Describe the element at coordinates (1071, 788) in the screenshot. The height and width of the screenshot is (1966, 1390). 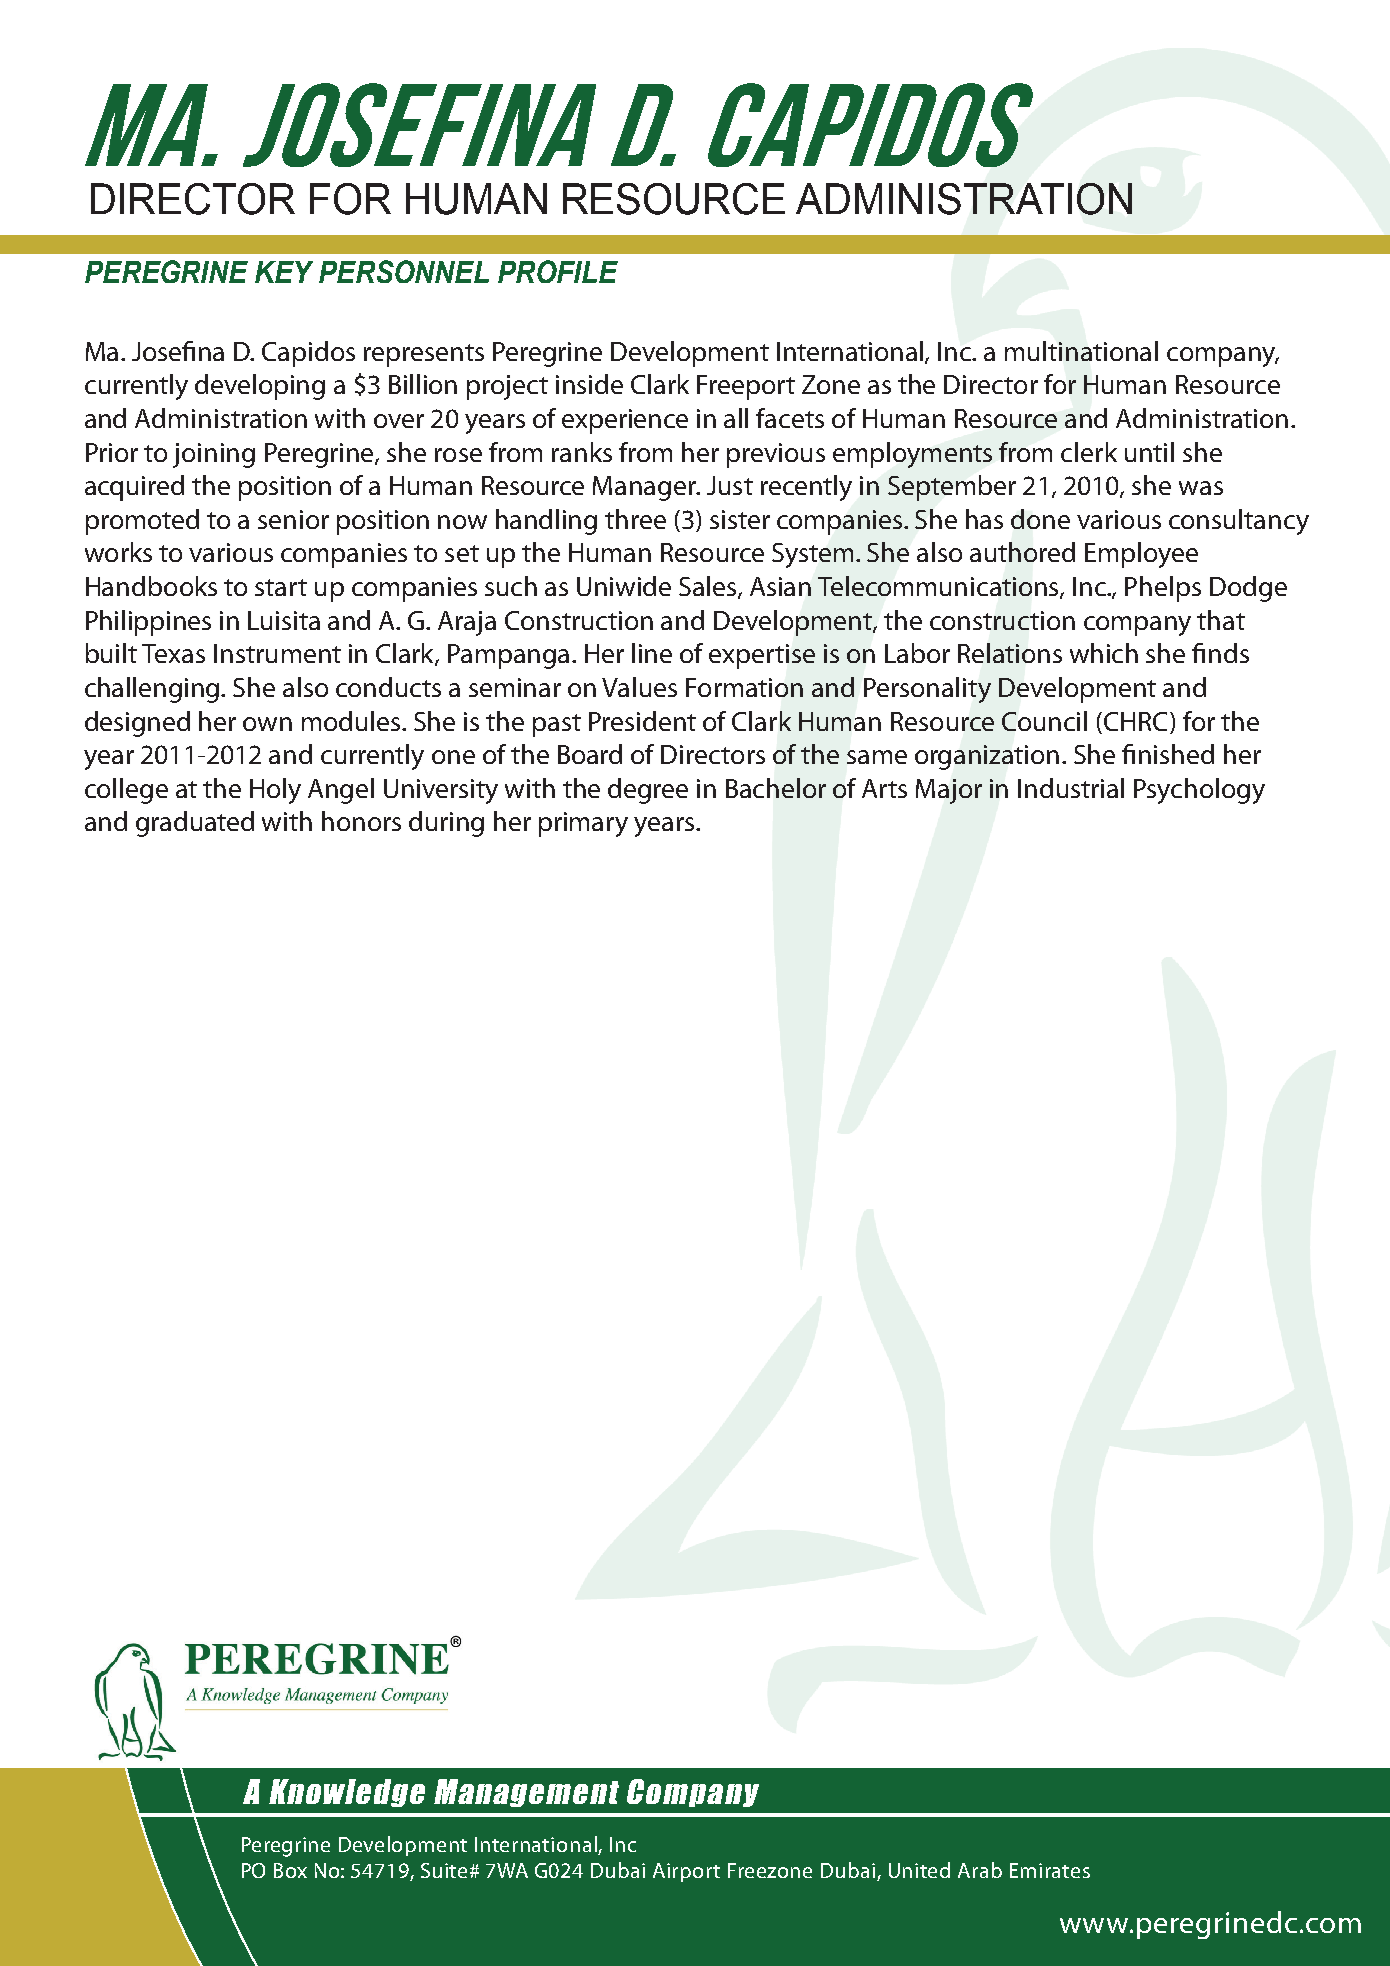
I see `Industrial` at that location.
